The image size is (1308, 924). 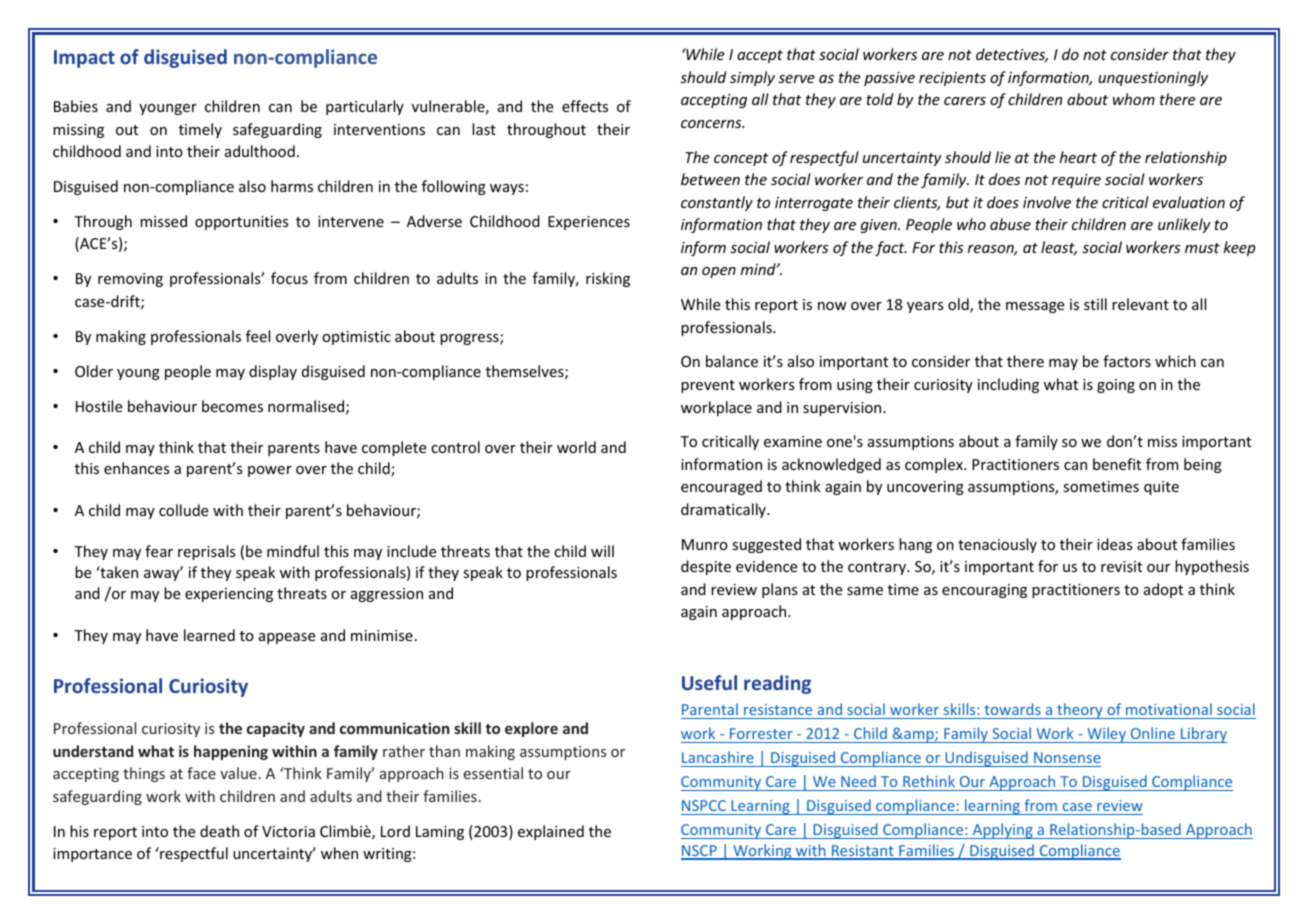 What do you see at coordinates (576, 447) in the page?
I see `world` at bounding box center [576, 447].
